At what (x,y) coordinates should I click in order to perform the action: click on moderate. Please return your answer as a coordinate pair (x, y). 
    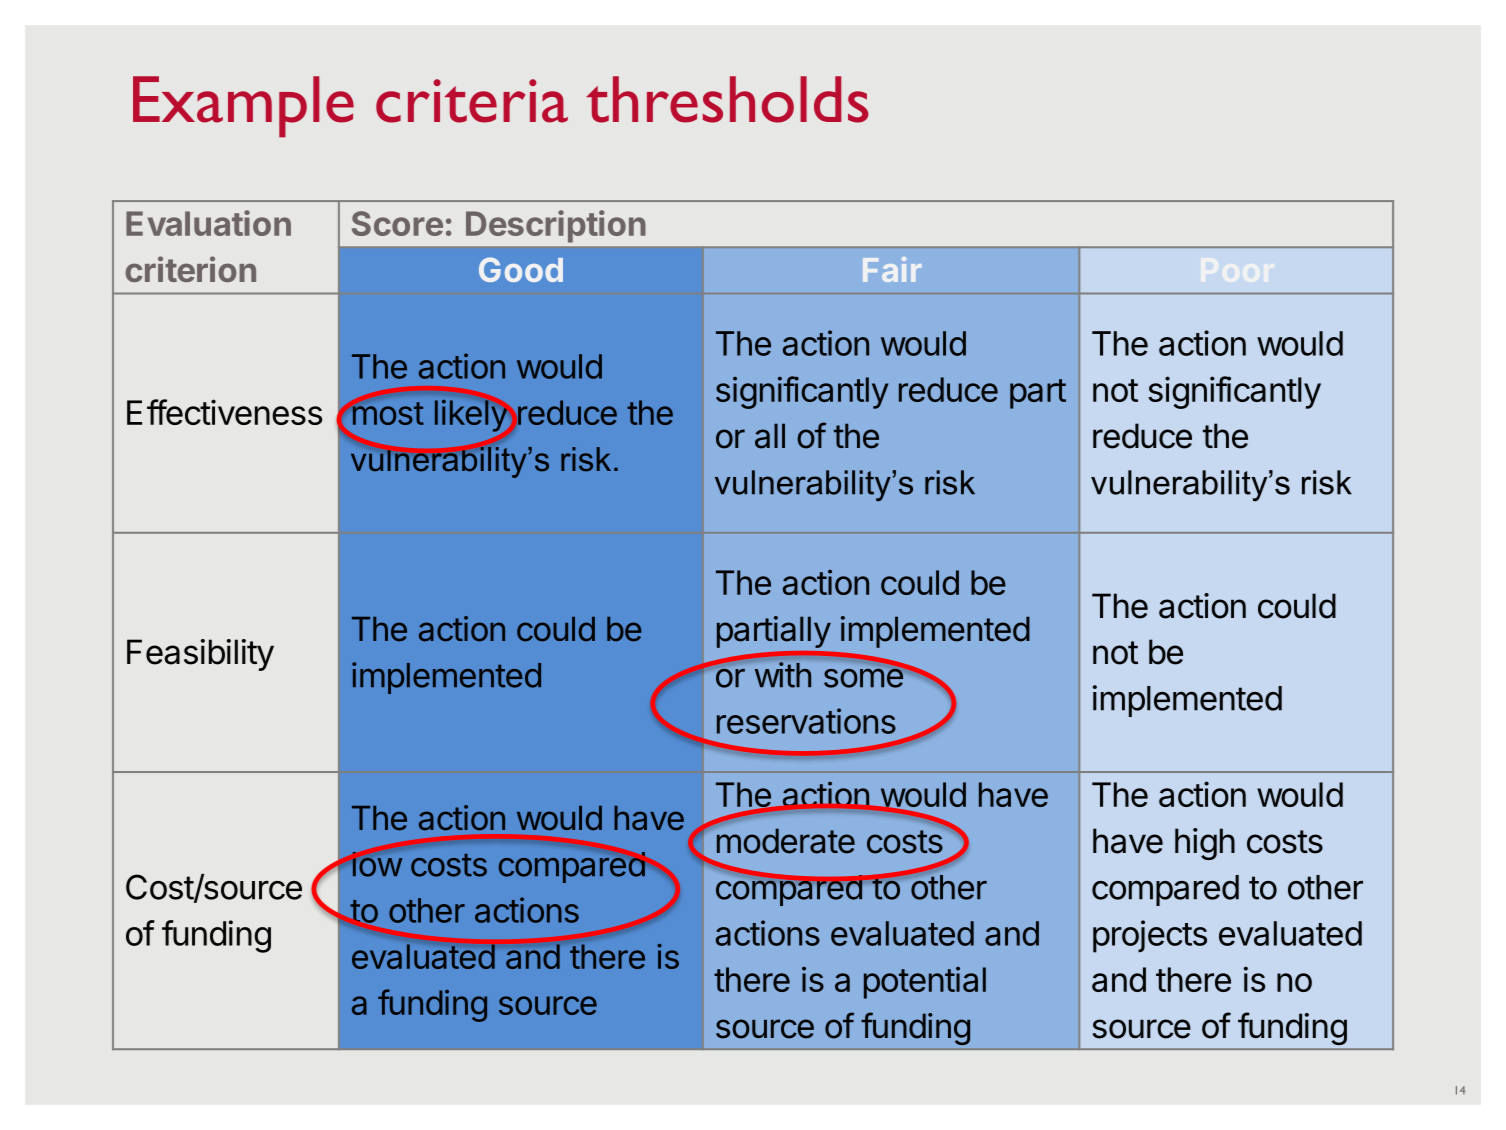
    Looking at the image, I should click on (786, 841).
